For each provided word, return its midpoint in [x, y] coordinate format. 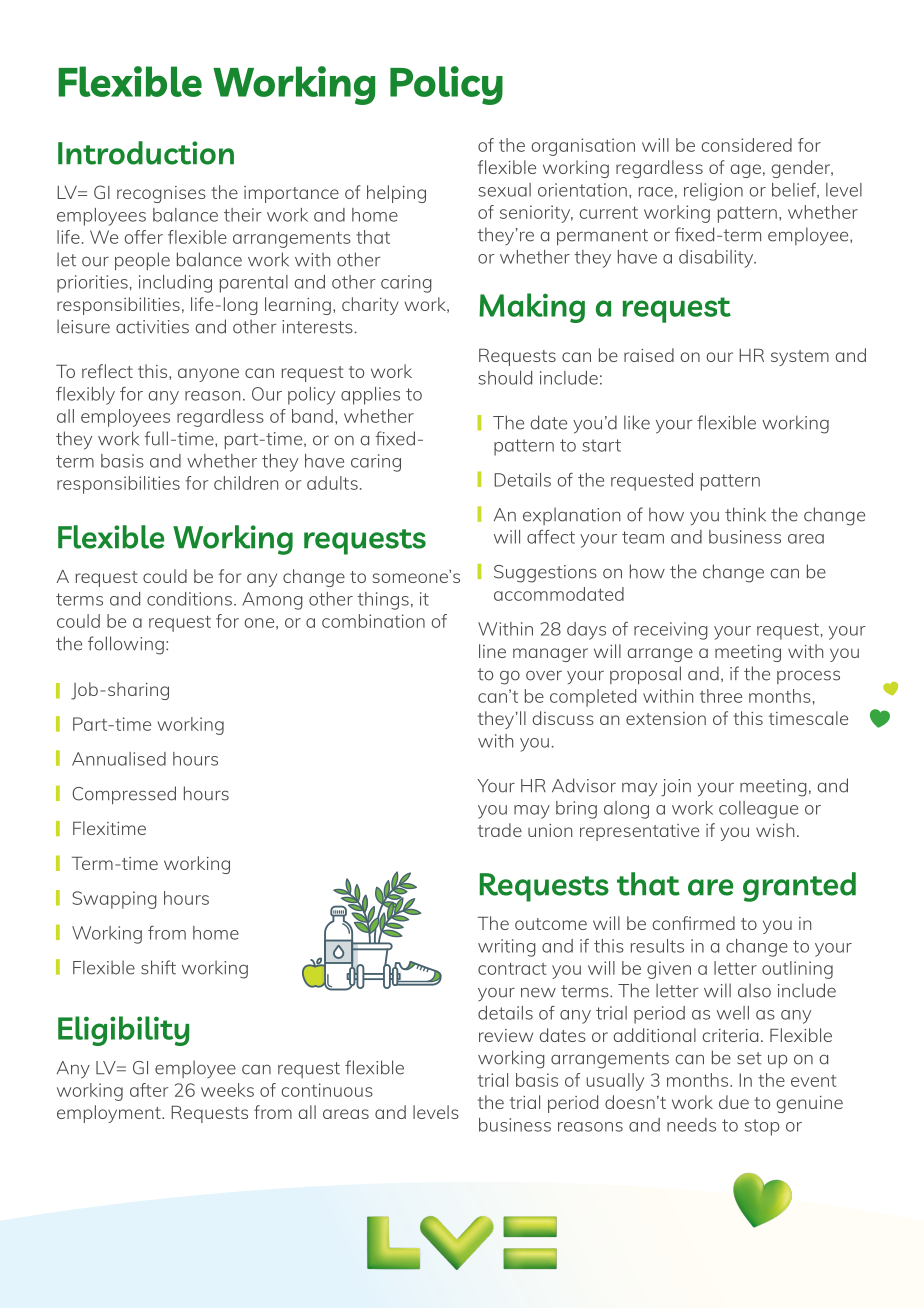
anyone [208, 375]
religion [713, 192]
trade [500, 830]
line [492, 651]
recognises [161, 194]
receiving [671, 631]
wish [775, 830]
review [506, 1035]
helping [396, 194]
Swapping [114, 900]
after [149, 1090]
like [637, 422]
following [126, 645]
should [505, 378]
